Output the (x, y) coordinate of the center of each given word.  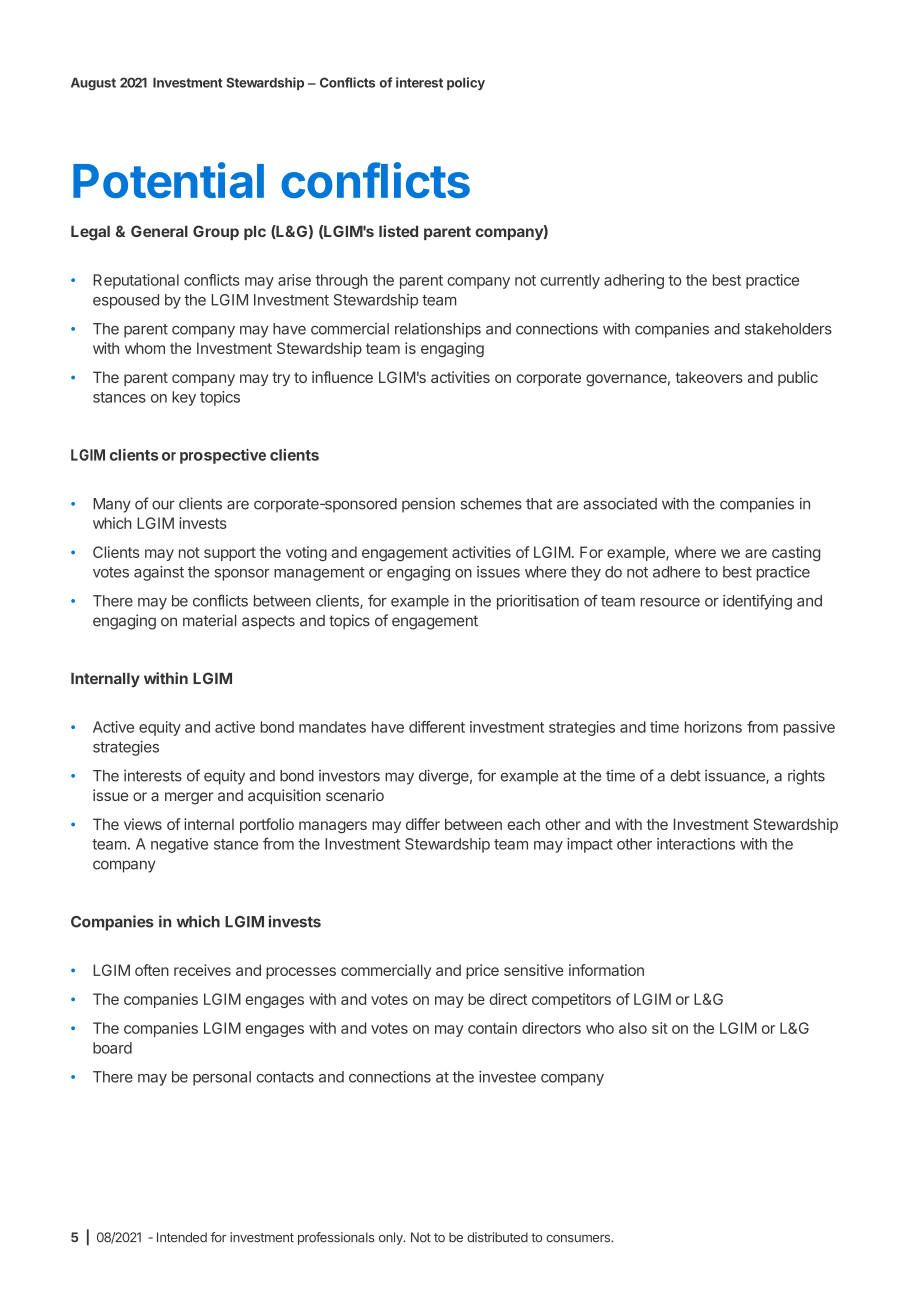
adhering (634, 281)
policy (466, 83)
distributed (497, 1237)
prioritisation (538, 602)
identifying (757, 602)
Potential (168, 180)
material (209, 620)
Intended (182, 1237)
